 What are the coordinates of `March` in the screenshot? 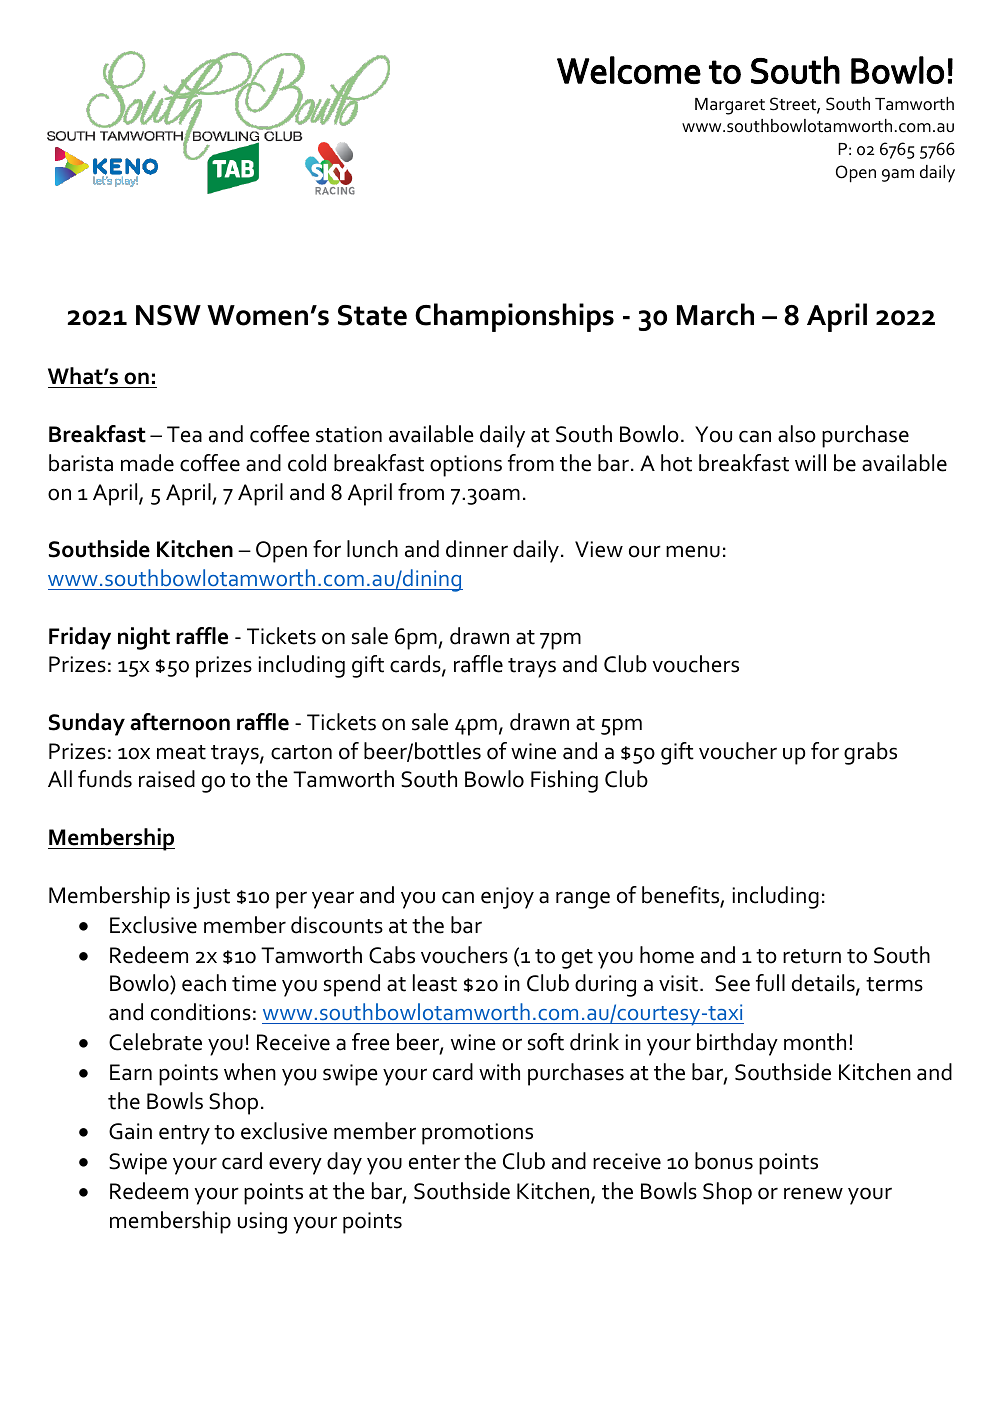 It's located at (715, 314).
